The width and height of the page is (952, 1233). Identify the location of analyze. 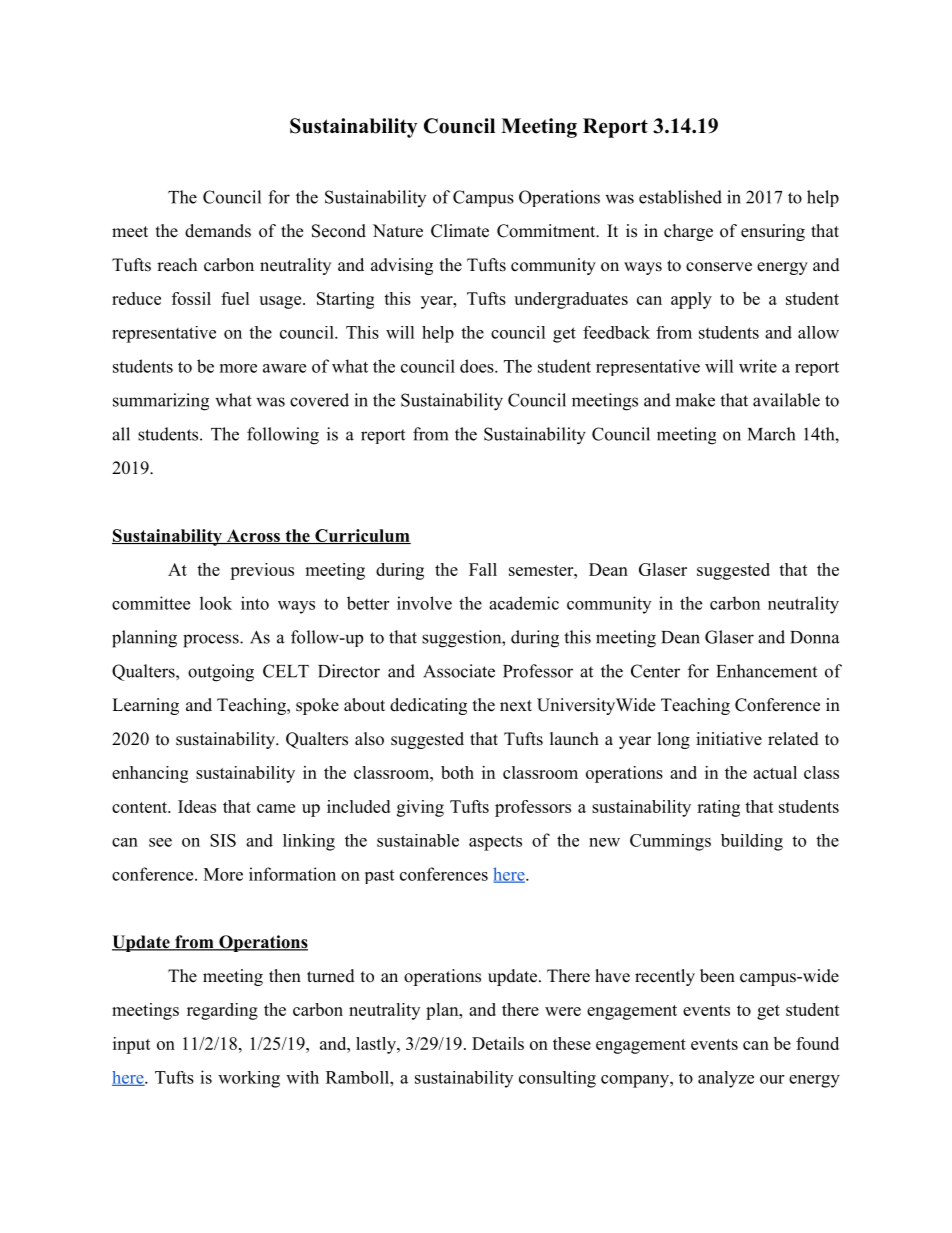
(726, 1079).
